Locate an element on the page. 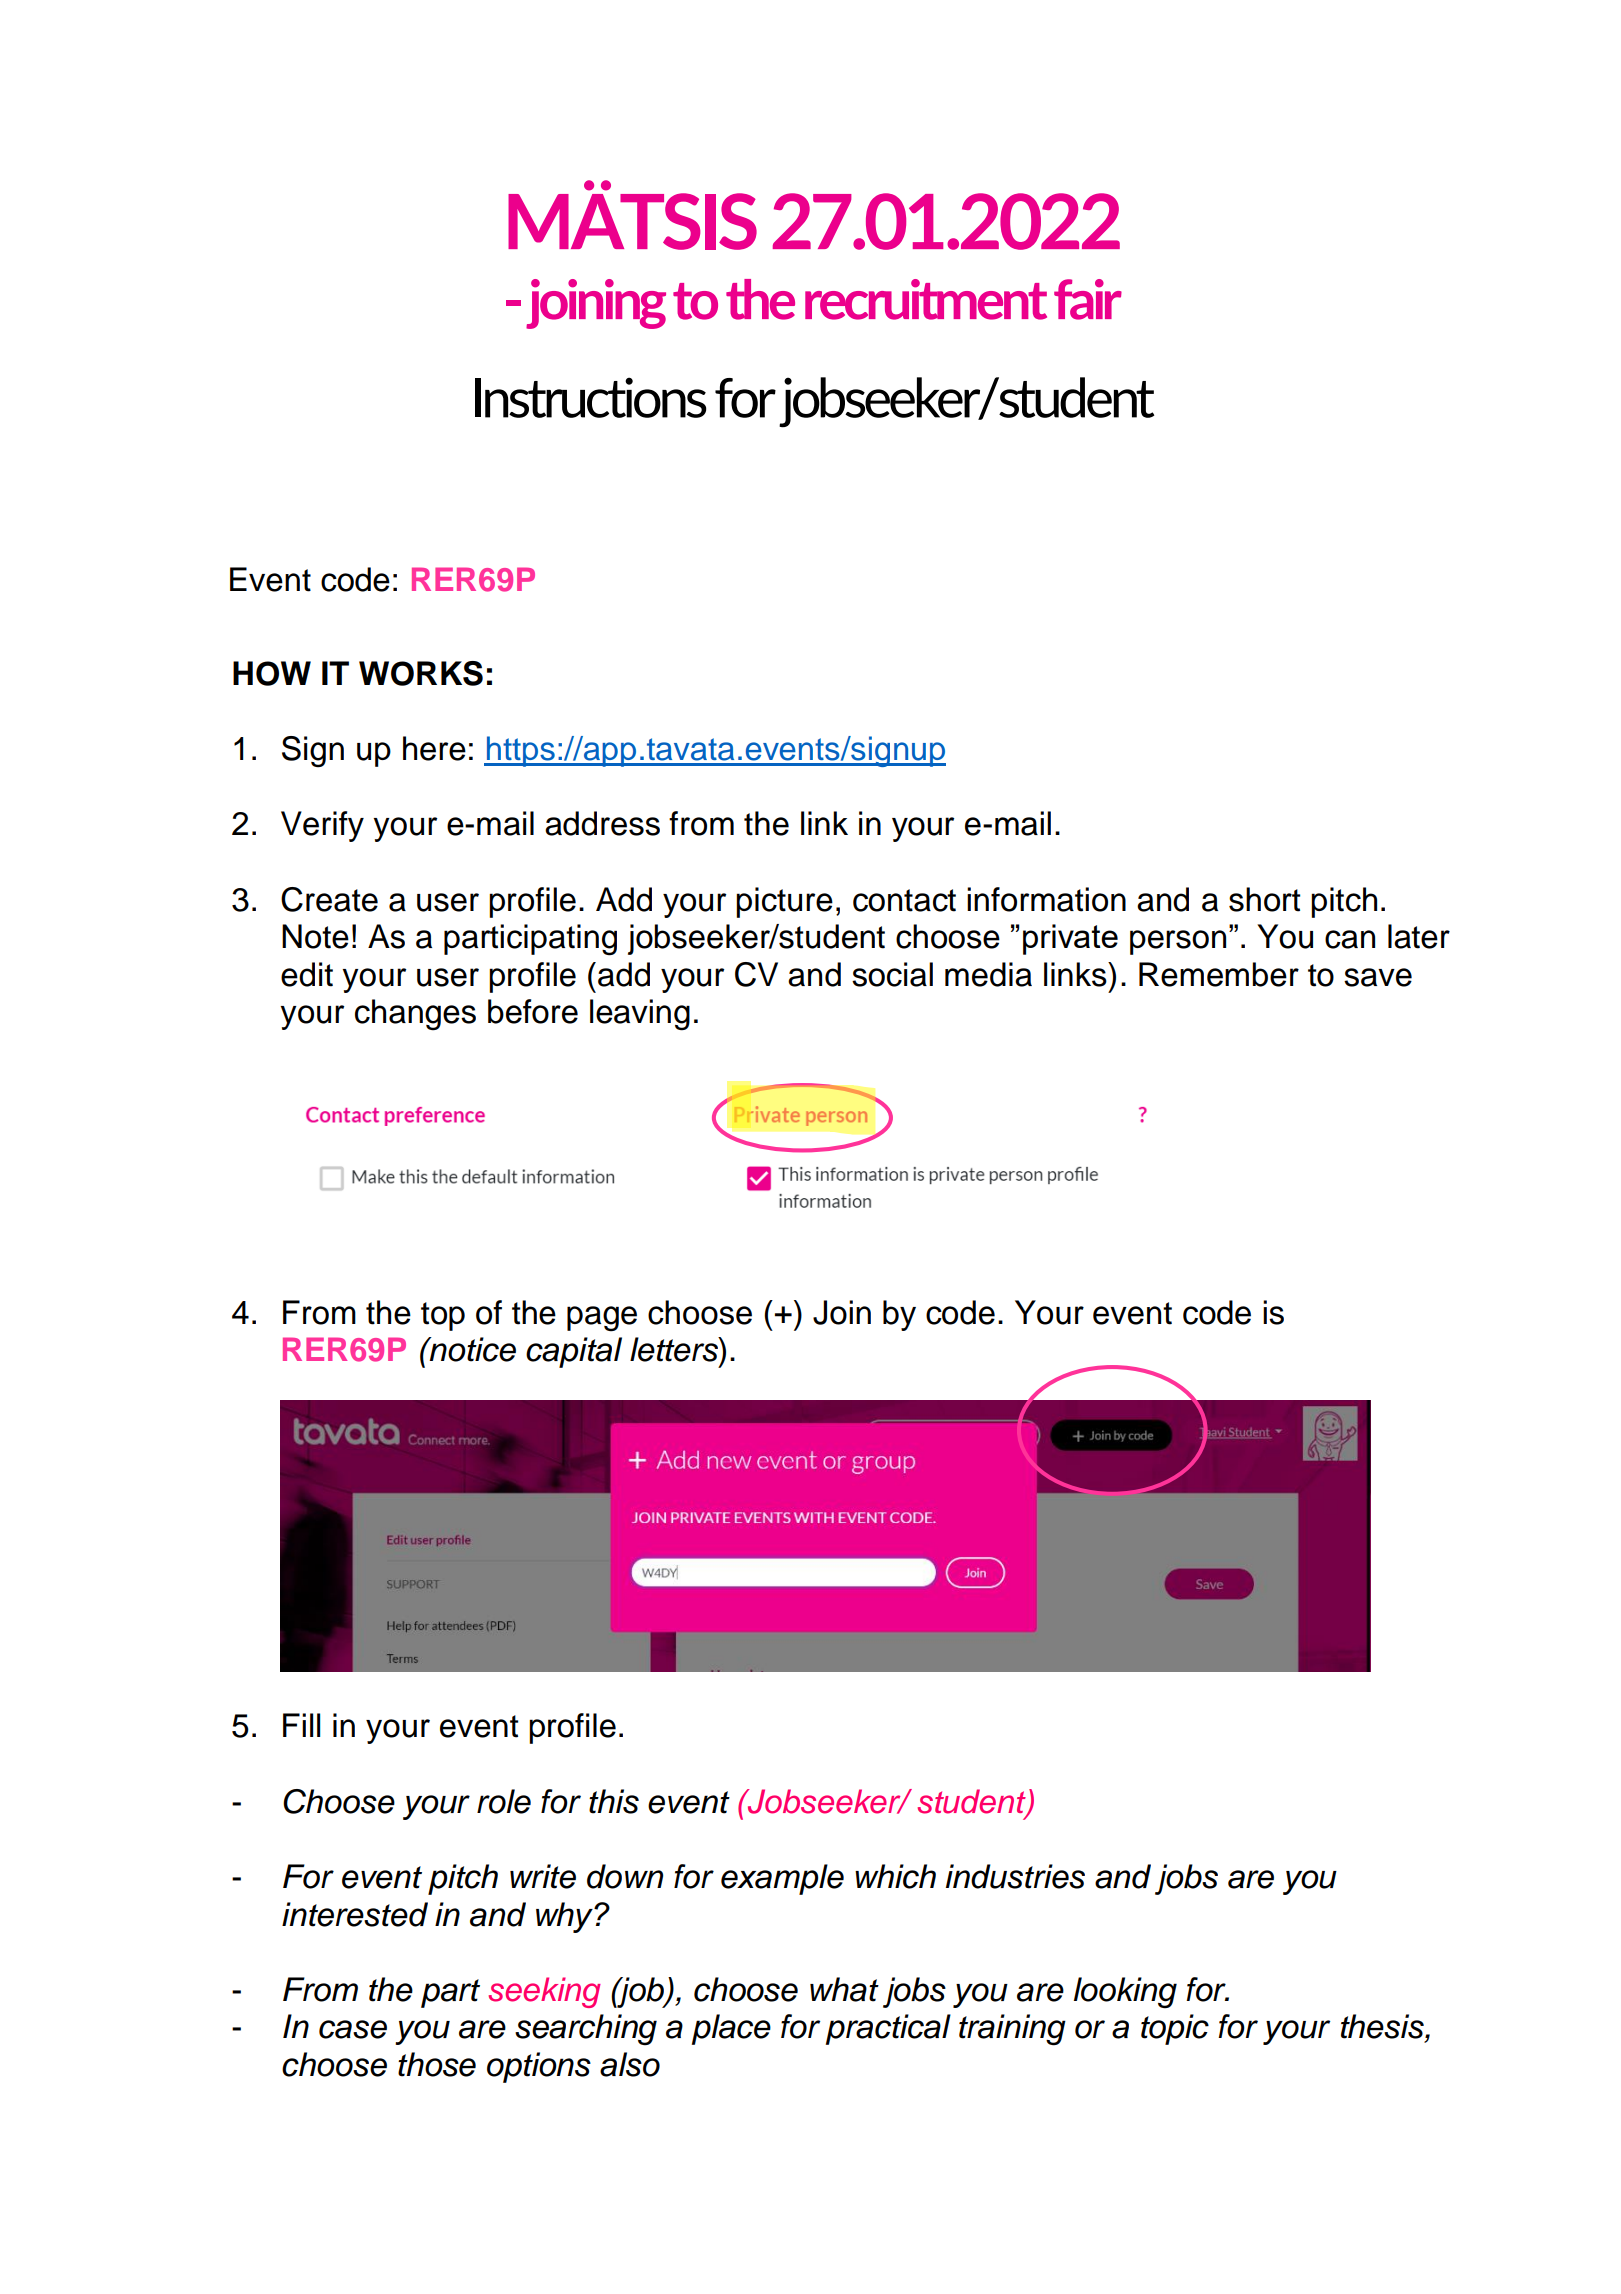 The image size is (1621, 2294). what is located at coordinates (844, 1989).
